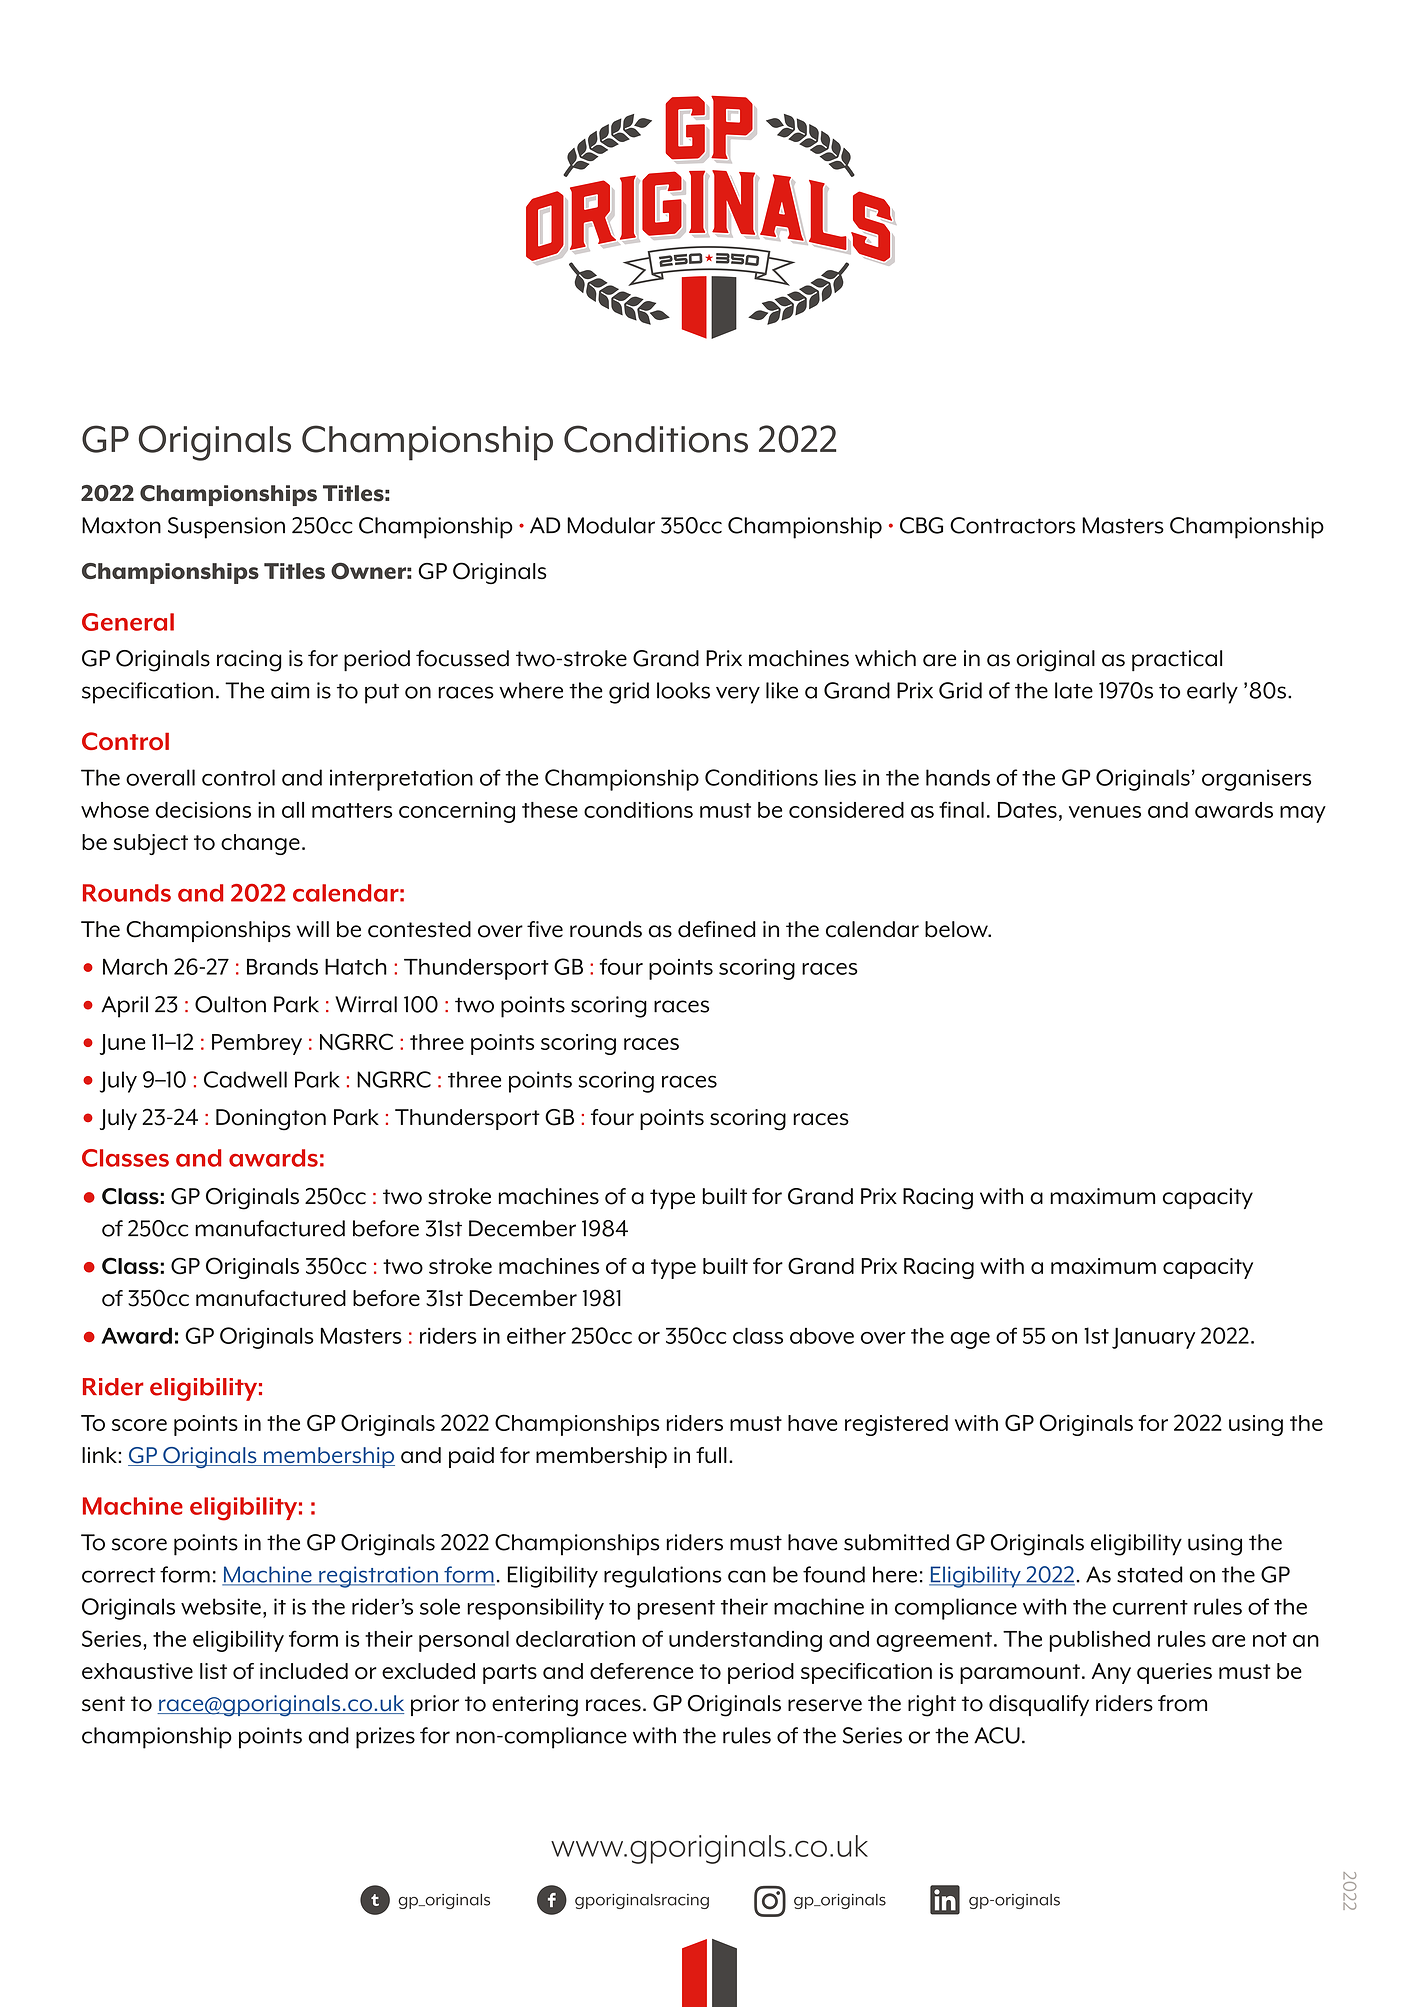 The width and height of the page is (1419, 2007). What do you see at coordinates (846, 810) in the page?
I see `considered` at bounding box center [846, 810].
